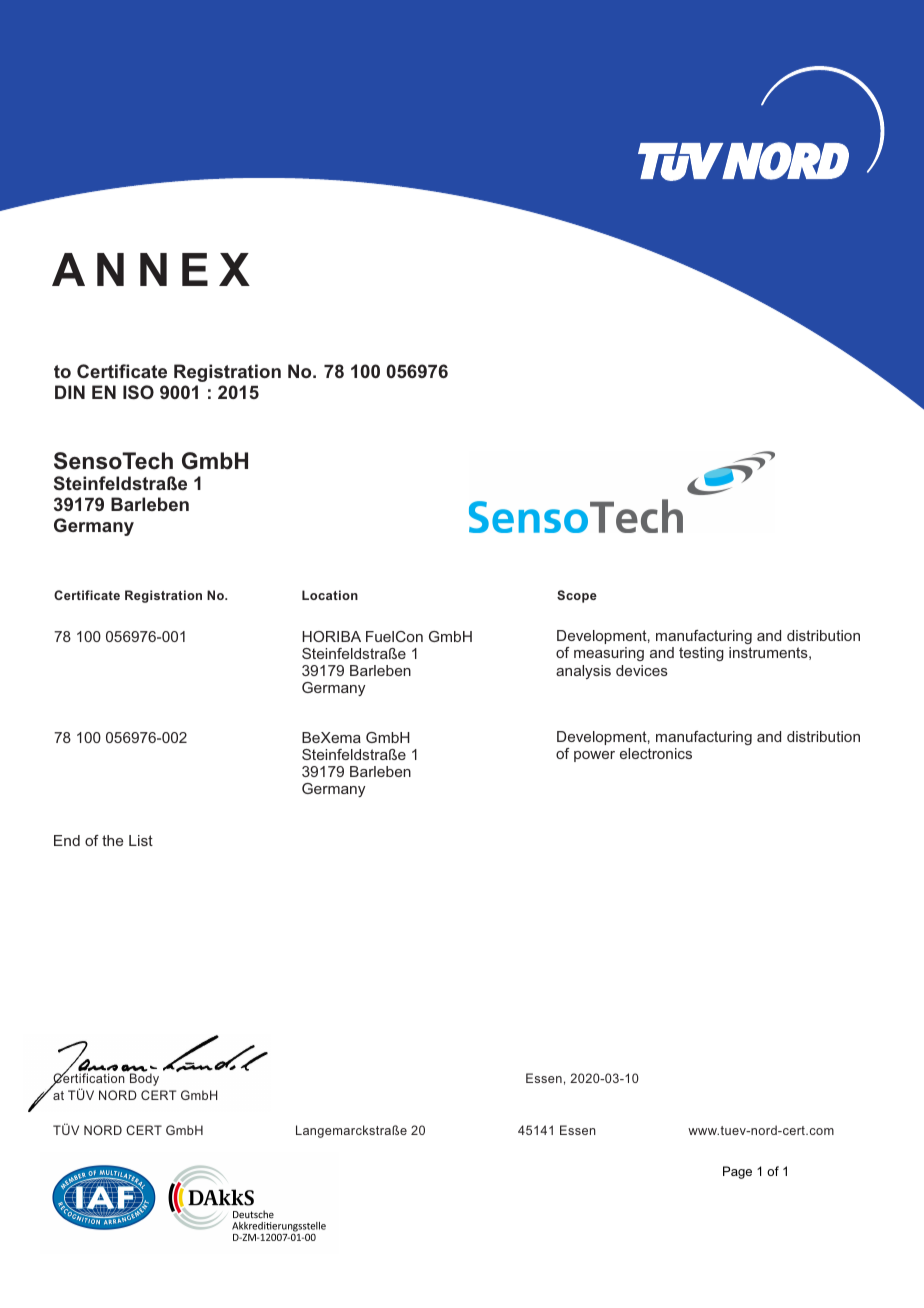 The height and width of the image is (1308, 924). Describe the element at coordinates (67, 840) in the image. I see `End` at that location.
